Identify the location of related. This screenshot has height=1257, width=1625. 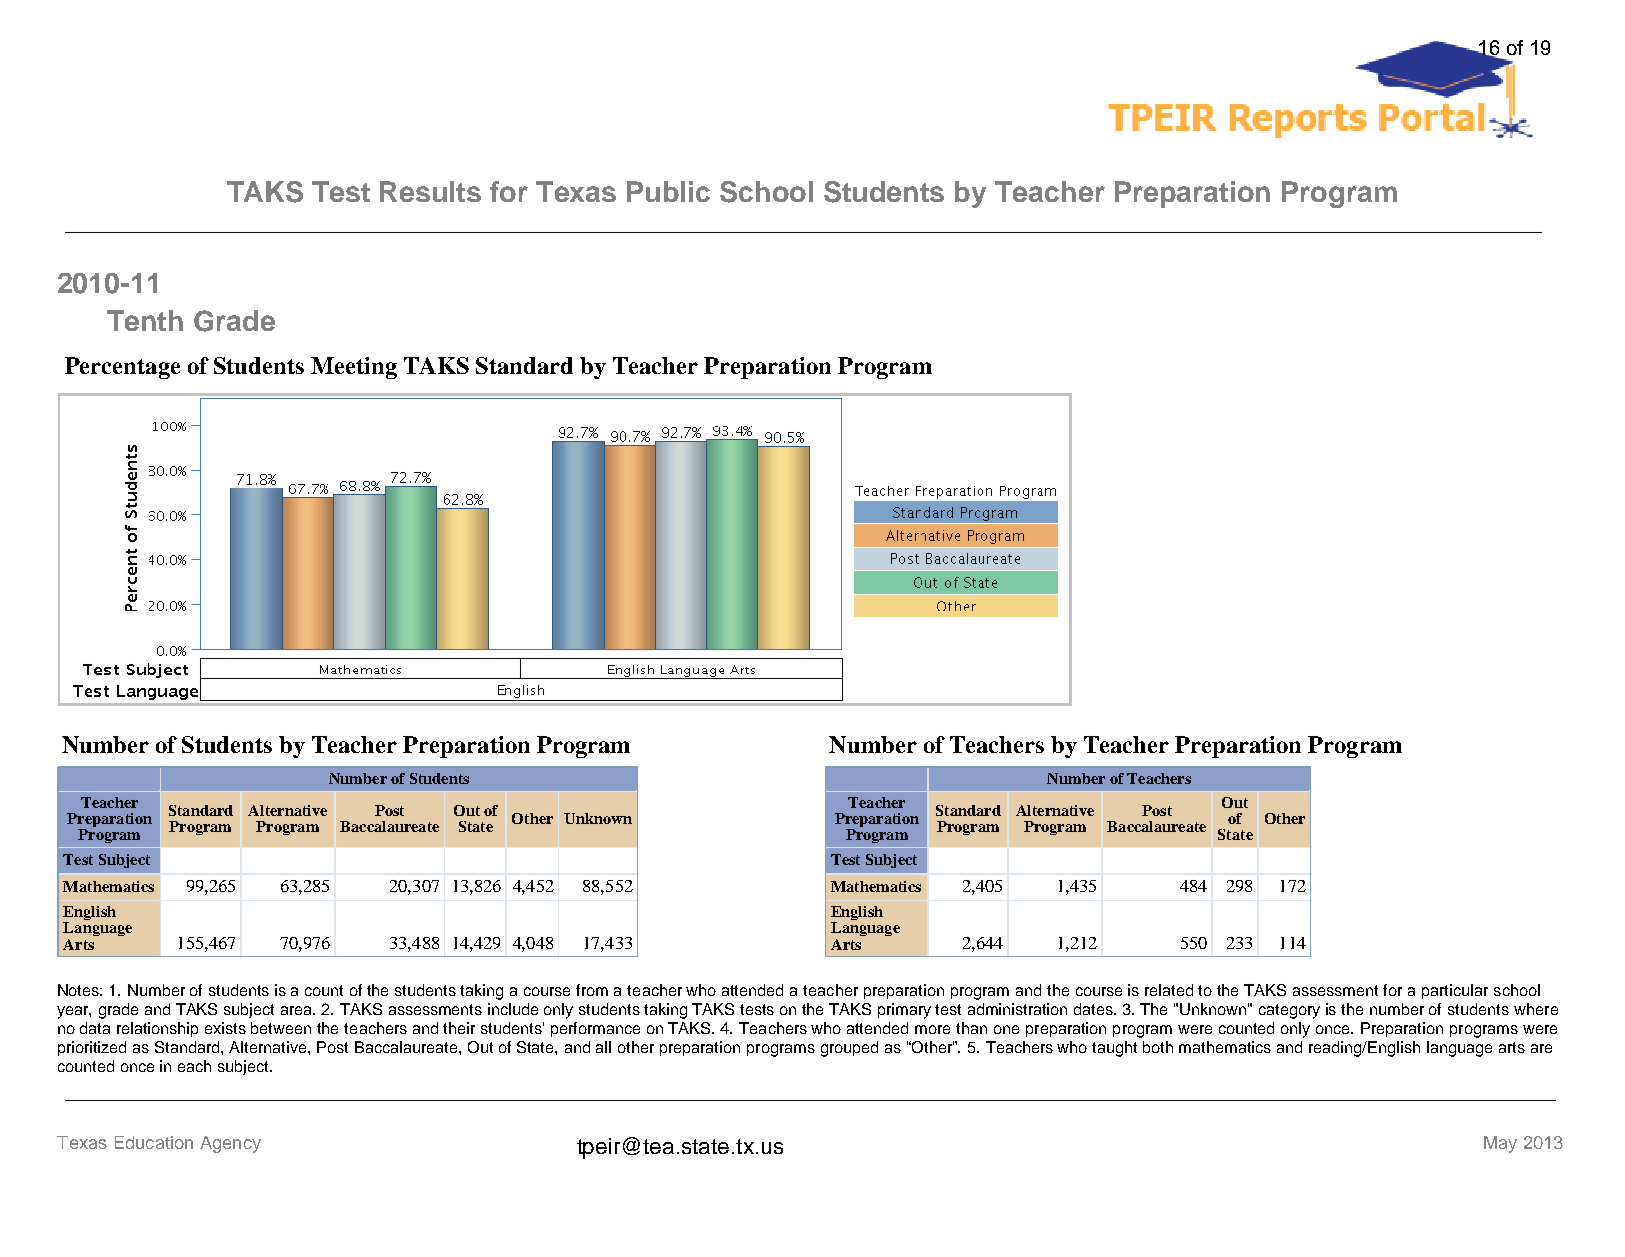
(1169, 990).
